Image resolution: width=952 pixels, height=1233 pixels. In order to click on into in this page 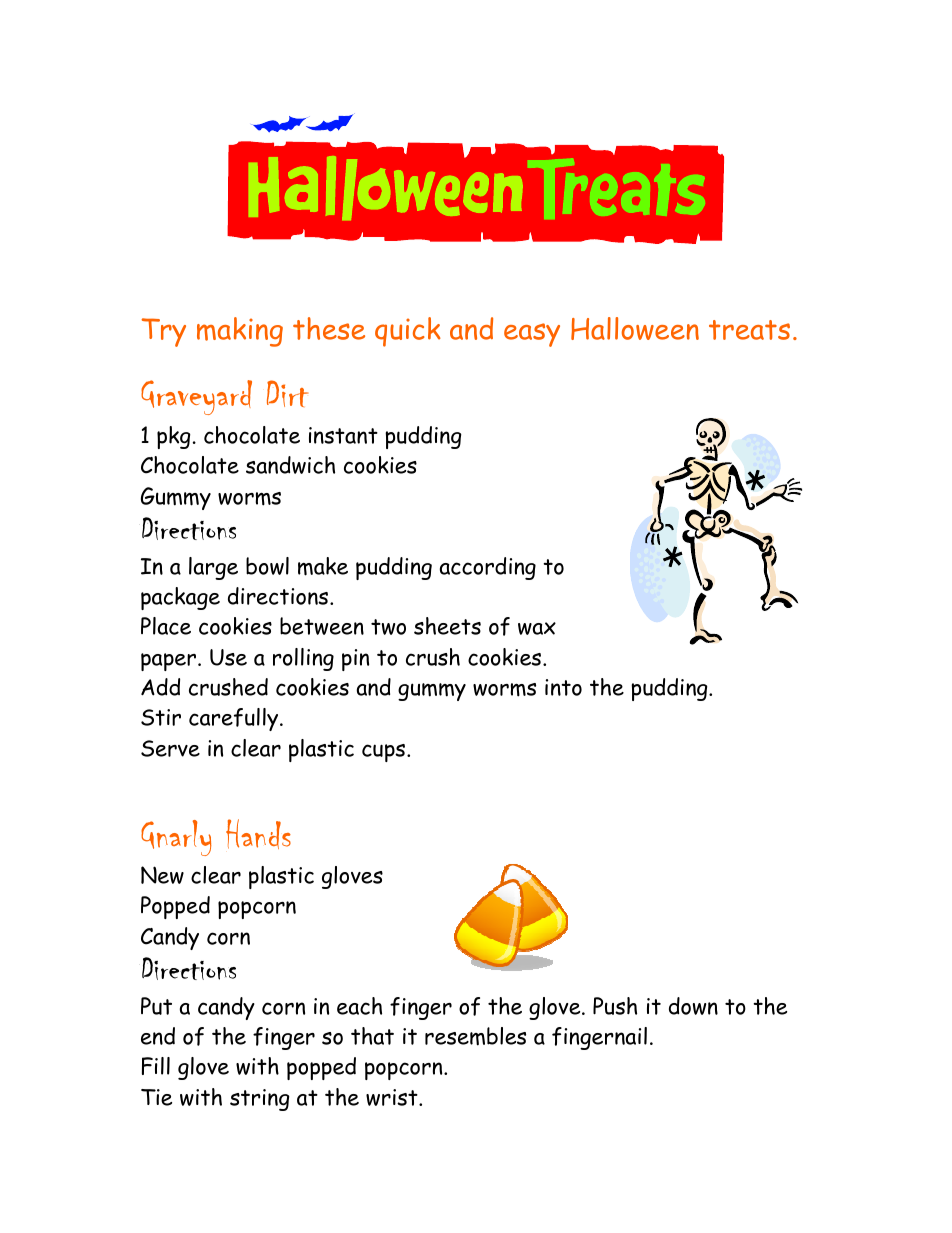, I will do `click(563, 687)`.
